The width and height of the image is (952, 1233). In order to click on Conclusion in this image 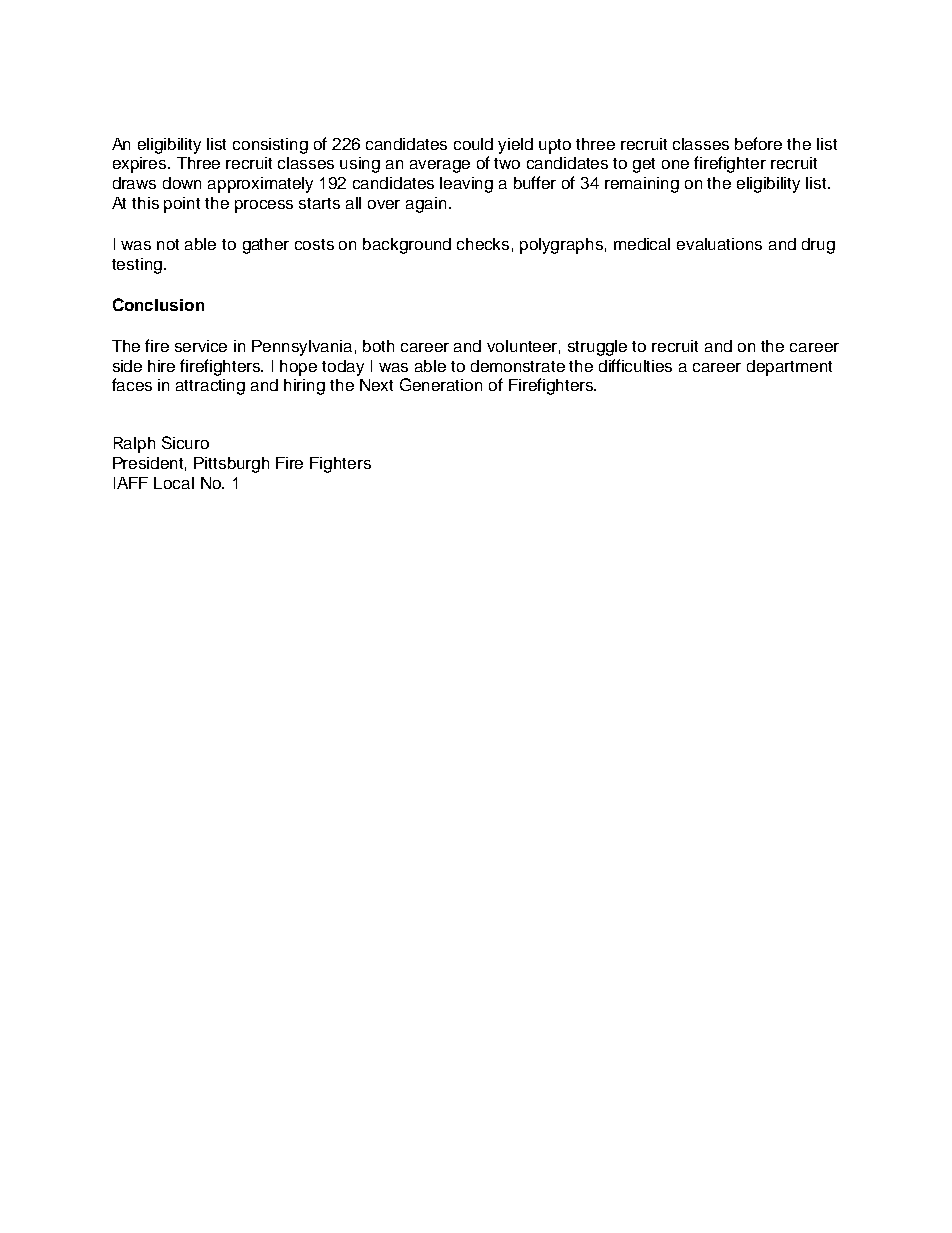, I will do `click(158, 304)`.
